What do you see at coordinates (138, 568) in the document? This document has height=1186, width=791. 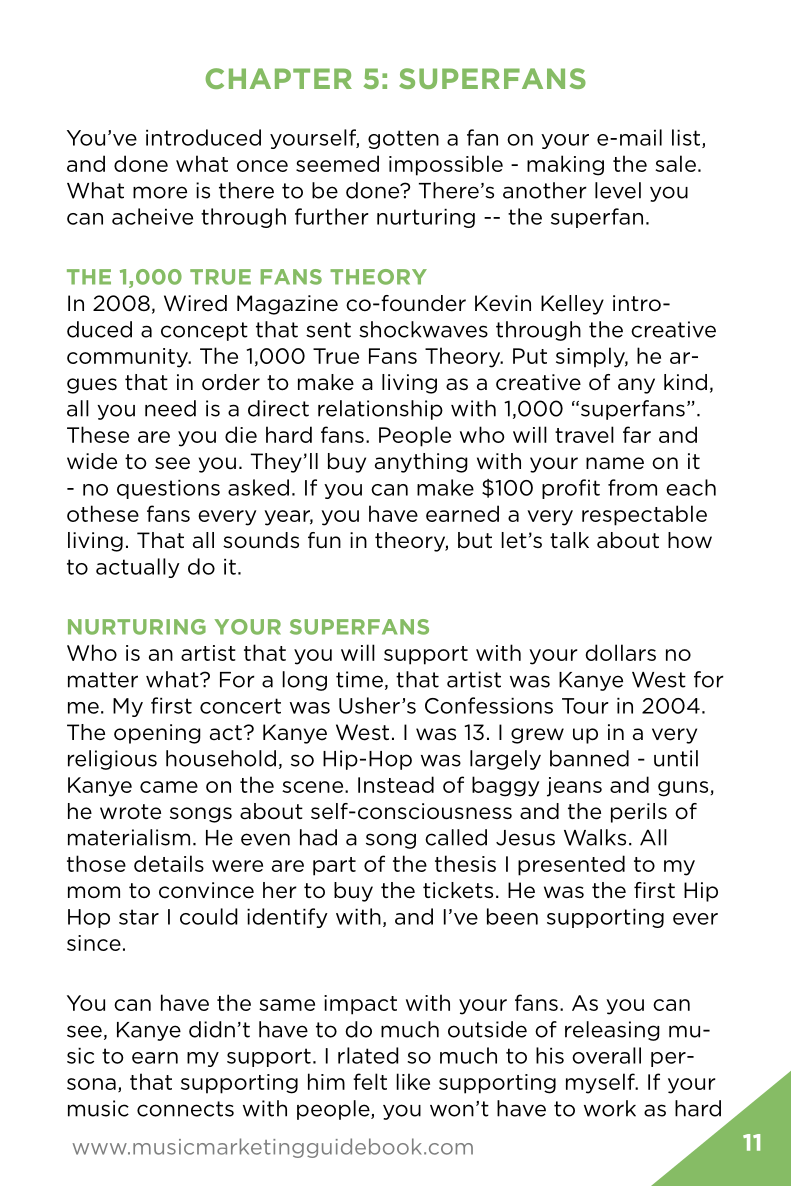 I see `actually` at bounding box center [138, 568].
